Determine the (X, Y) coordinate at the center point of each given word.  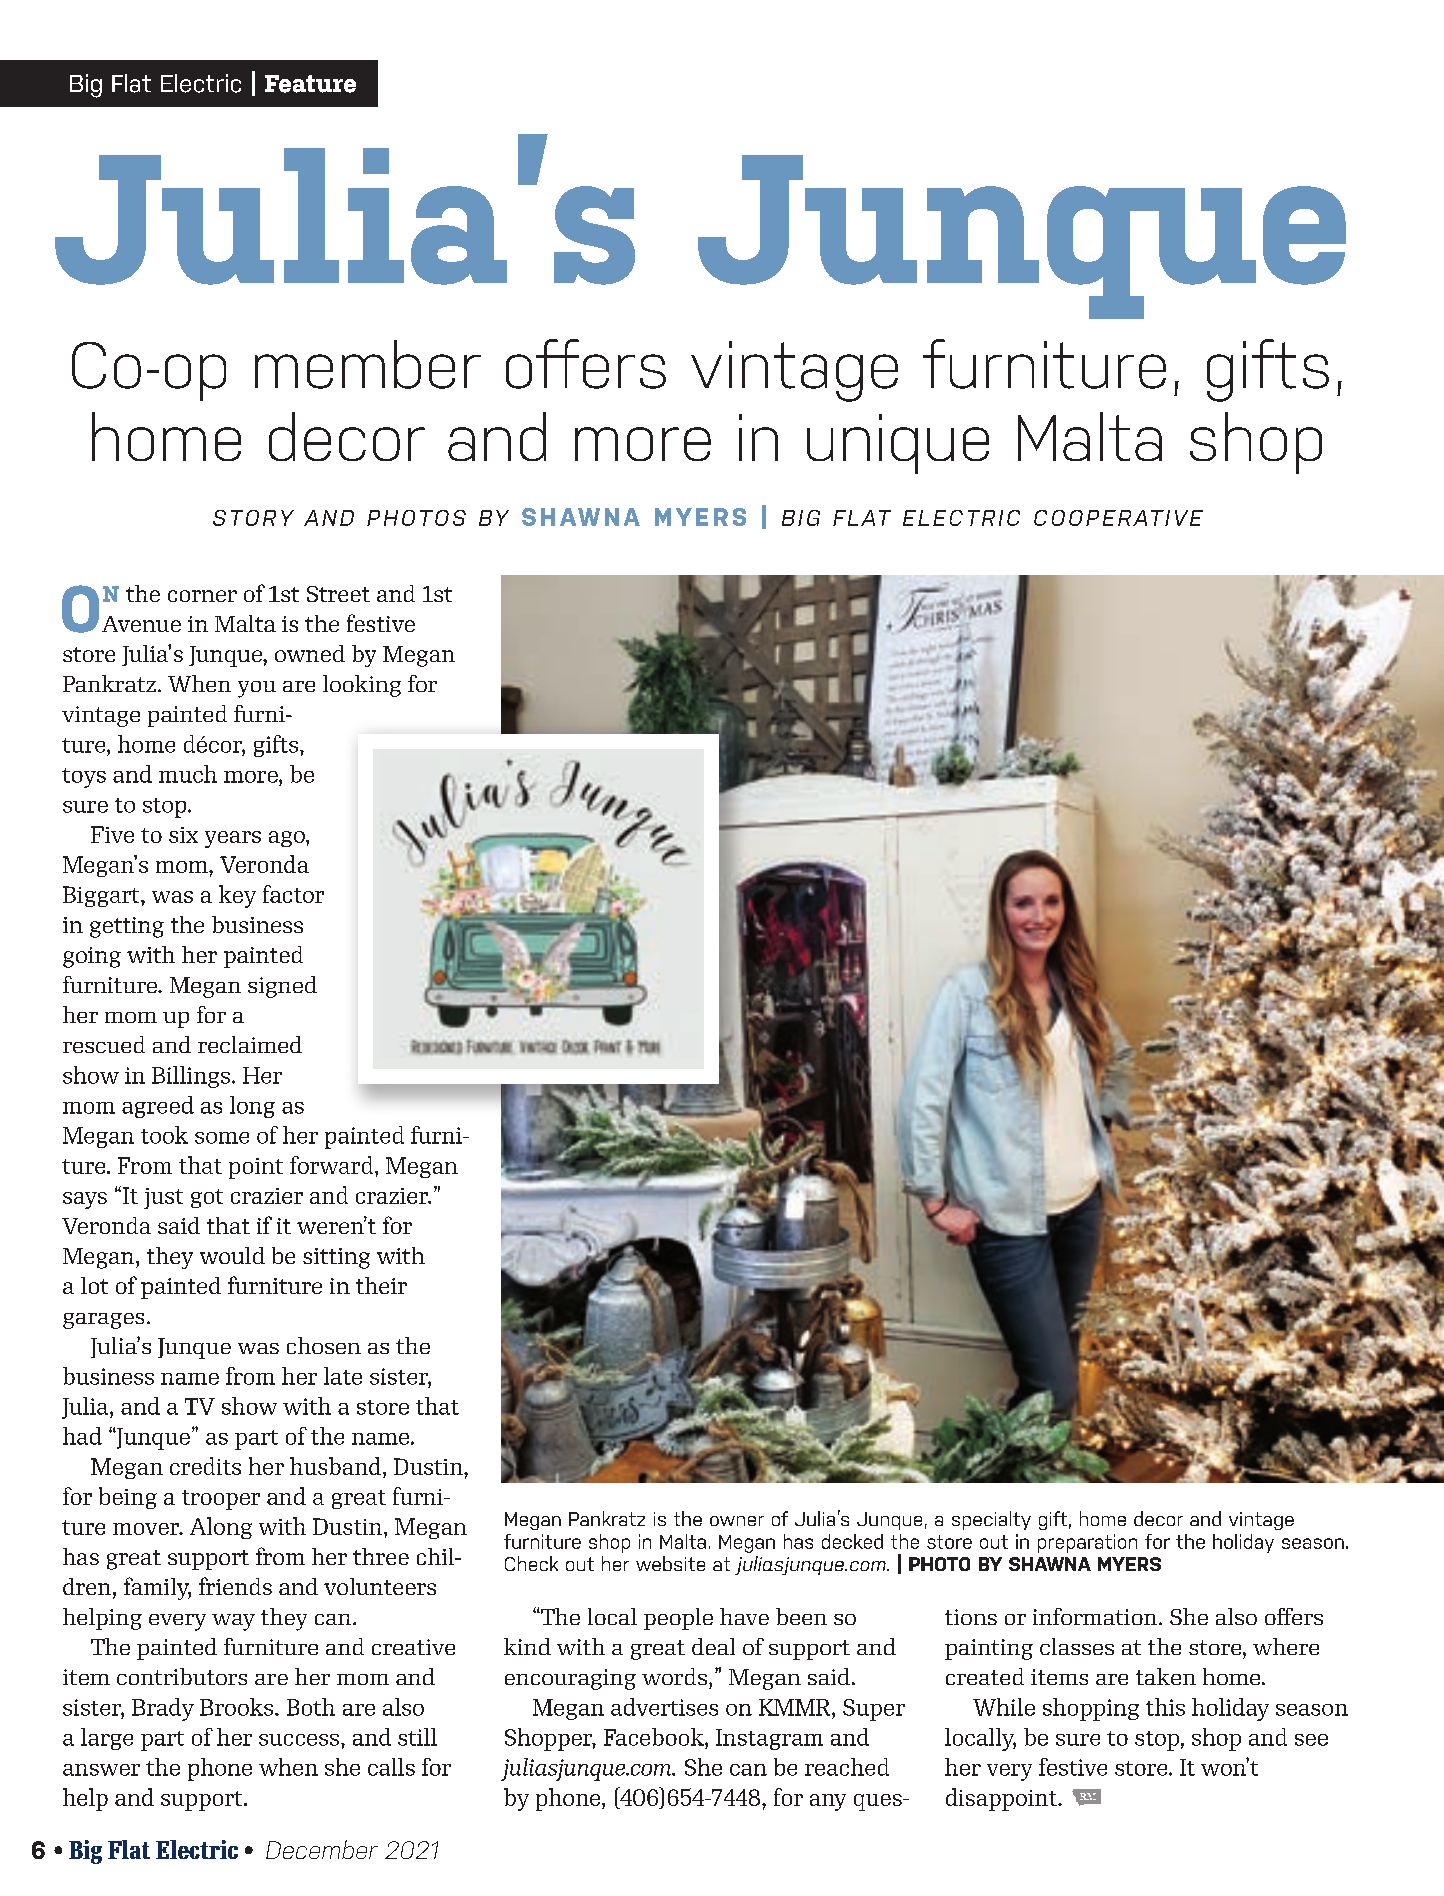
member (368, 364)
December (322, 1849)
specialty (991, 1520)
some (222, 1138)
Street (338, 594)
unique (898, 444)
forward (333, 1165)
